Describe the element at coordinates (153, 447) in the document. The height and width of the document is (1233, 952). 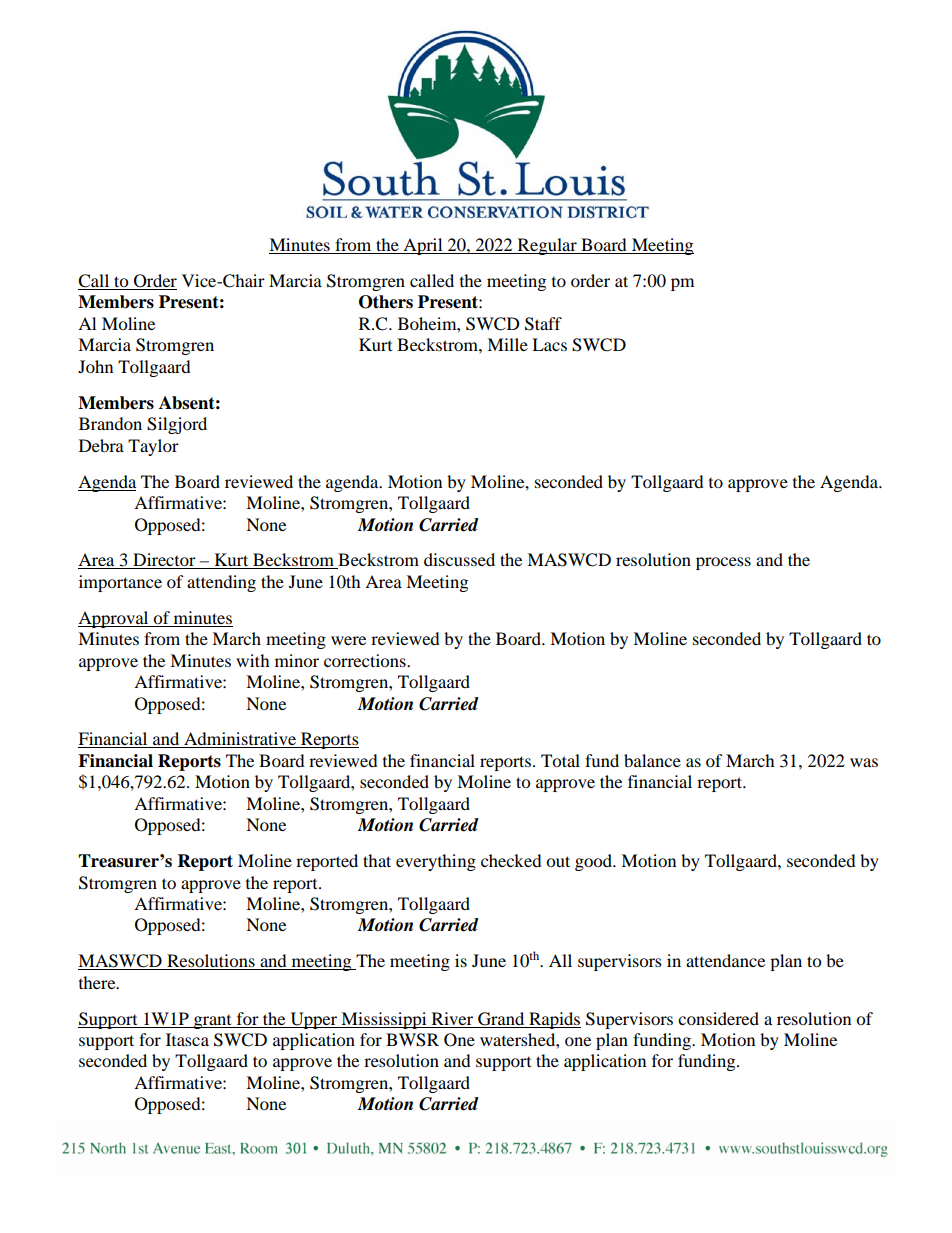
I see `Taylor` at that location.
